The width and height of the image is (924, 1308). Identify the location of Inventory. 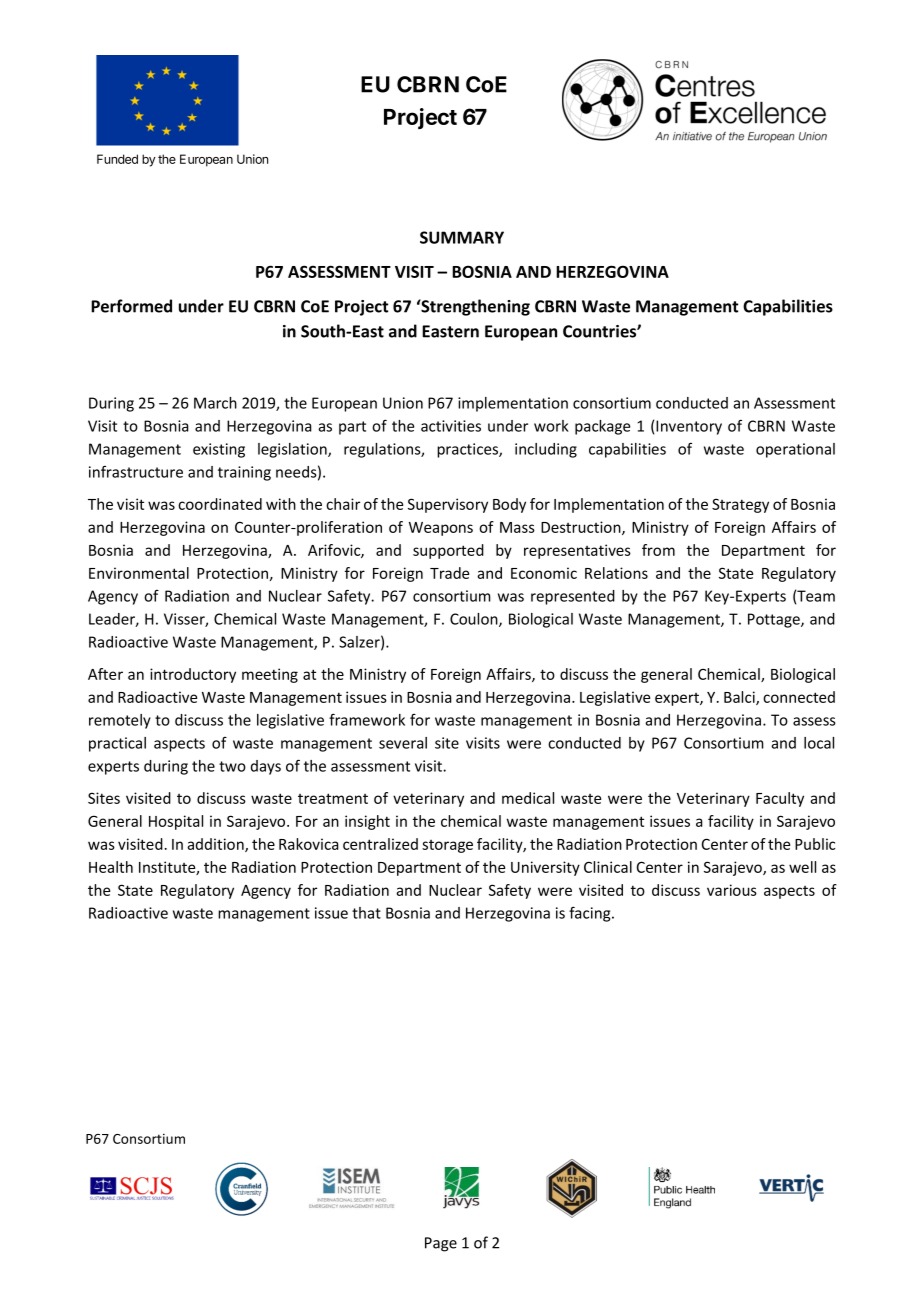
(689, 427).
